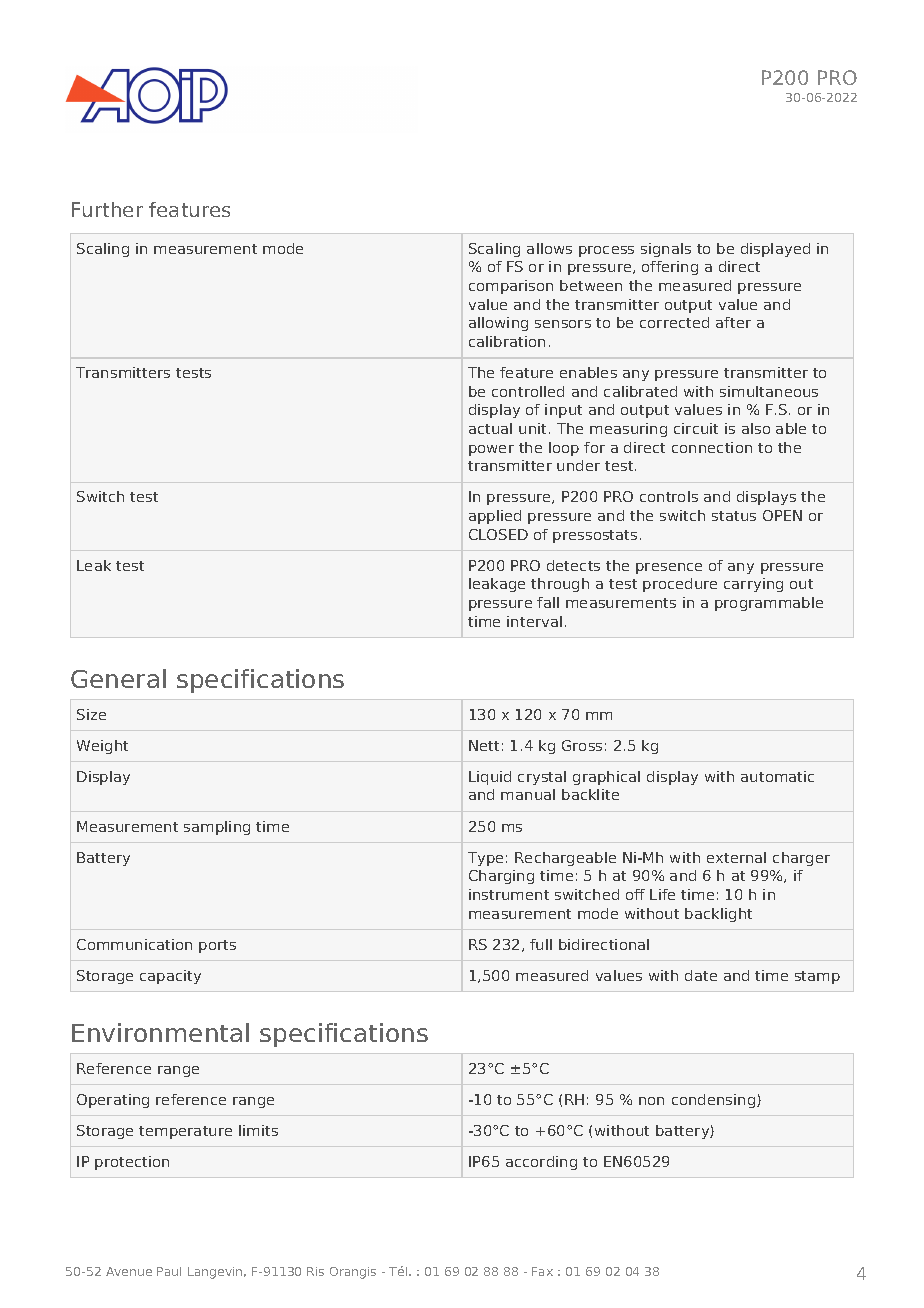  Describe the element at coordinates (107, 209) in the screenshot. I see `Further` at that location.
